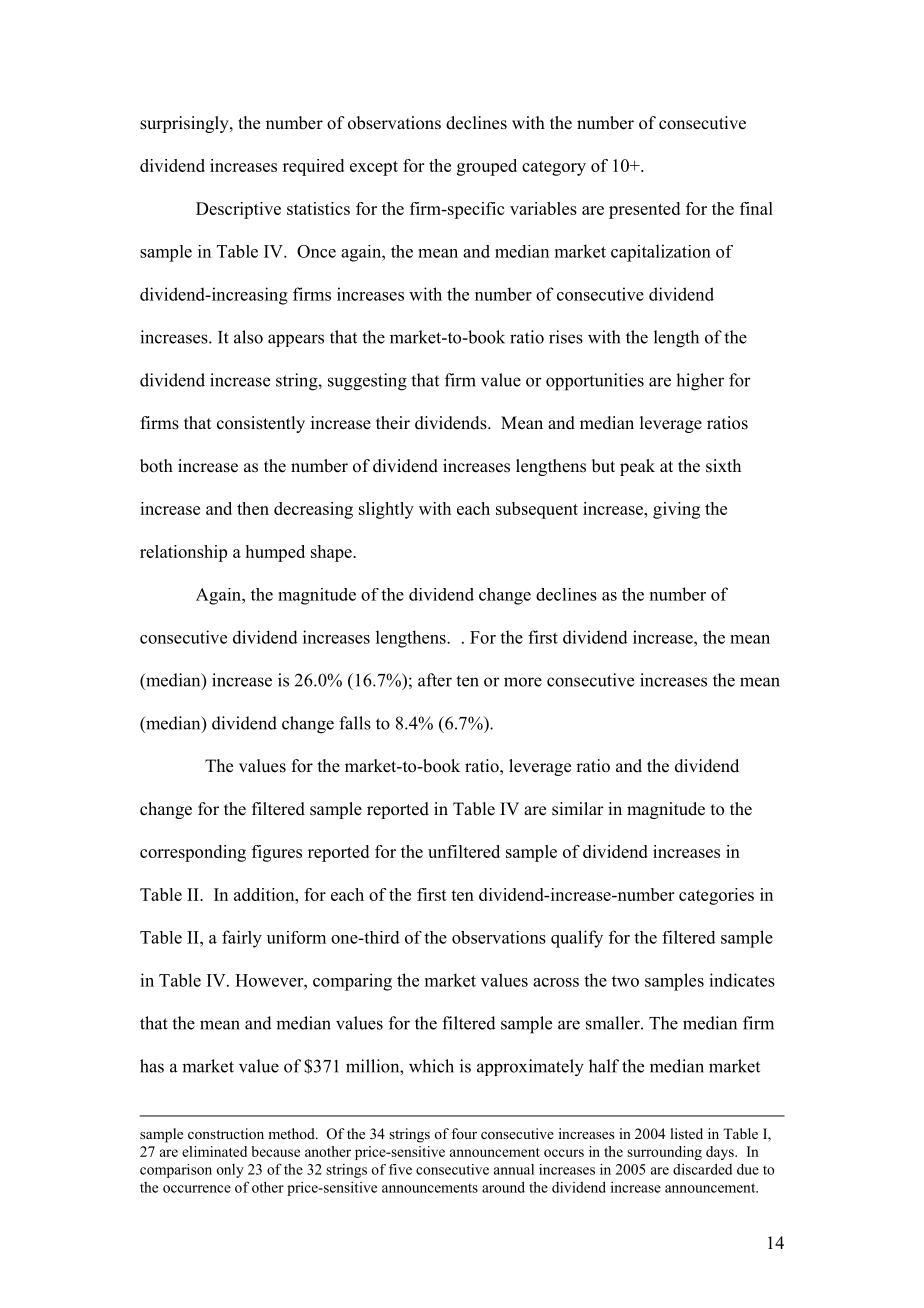 The width and height of the document is (924, 1308). I want to click on eliminated, so click(214, 1151).
